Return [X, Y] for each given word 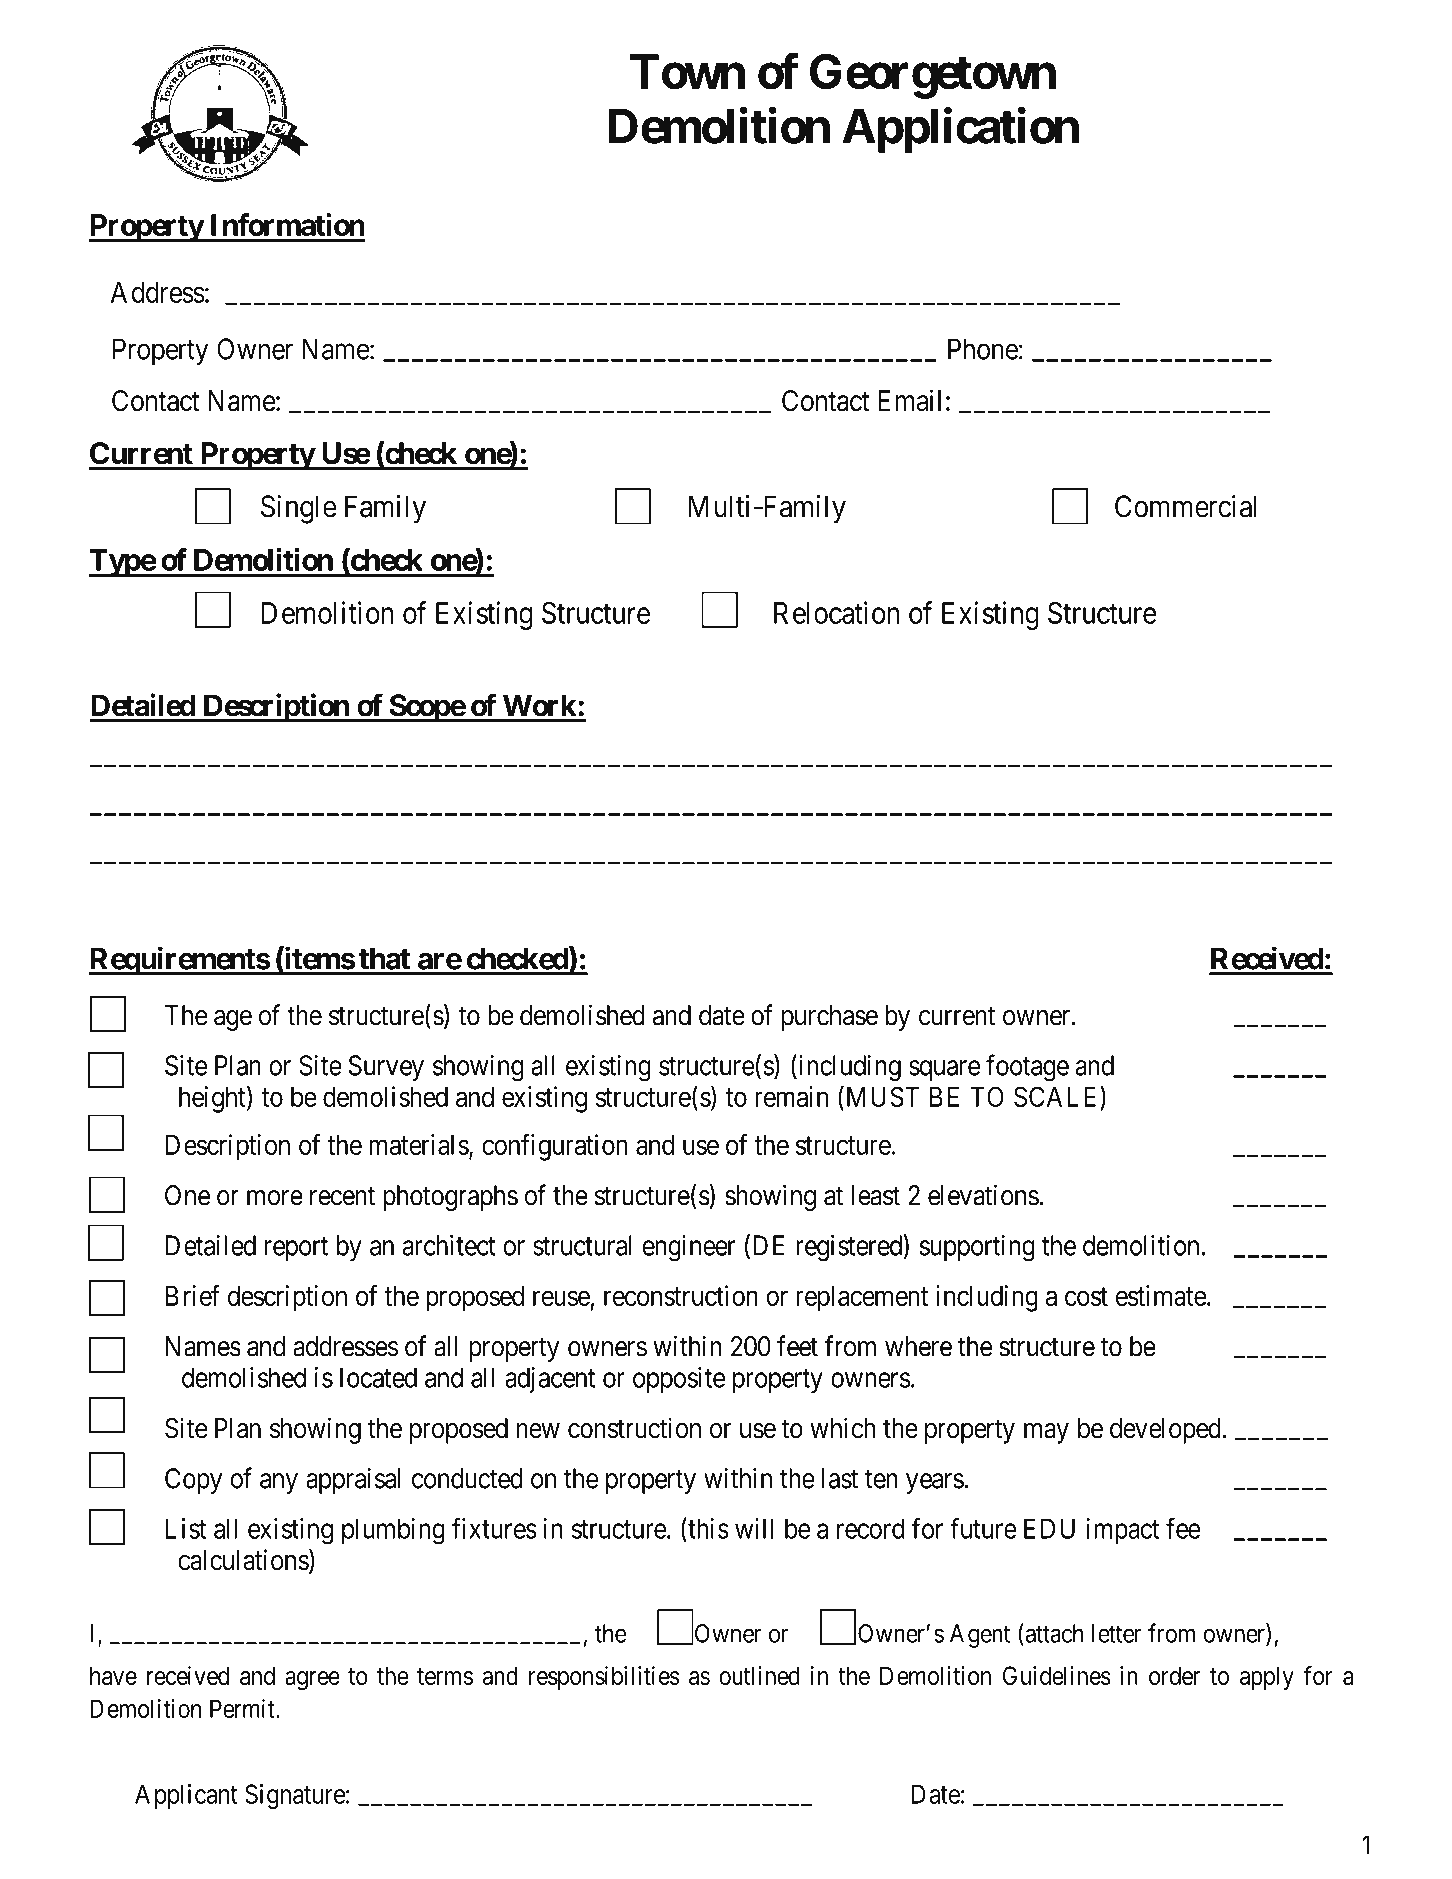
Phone [983, 349]
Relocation [837, 612]
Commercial [1186, 506]
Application [960, 130]
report [296, 1249]
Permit [243, 1708]
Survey [386, 1068]
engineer [689, 1248]
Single [299, 509]
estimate [1161, 1295]
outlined [759, 1675]
